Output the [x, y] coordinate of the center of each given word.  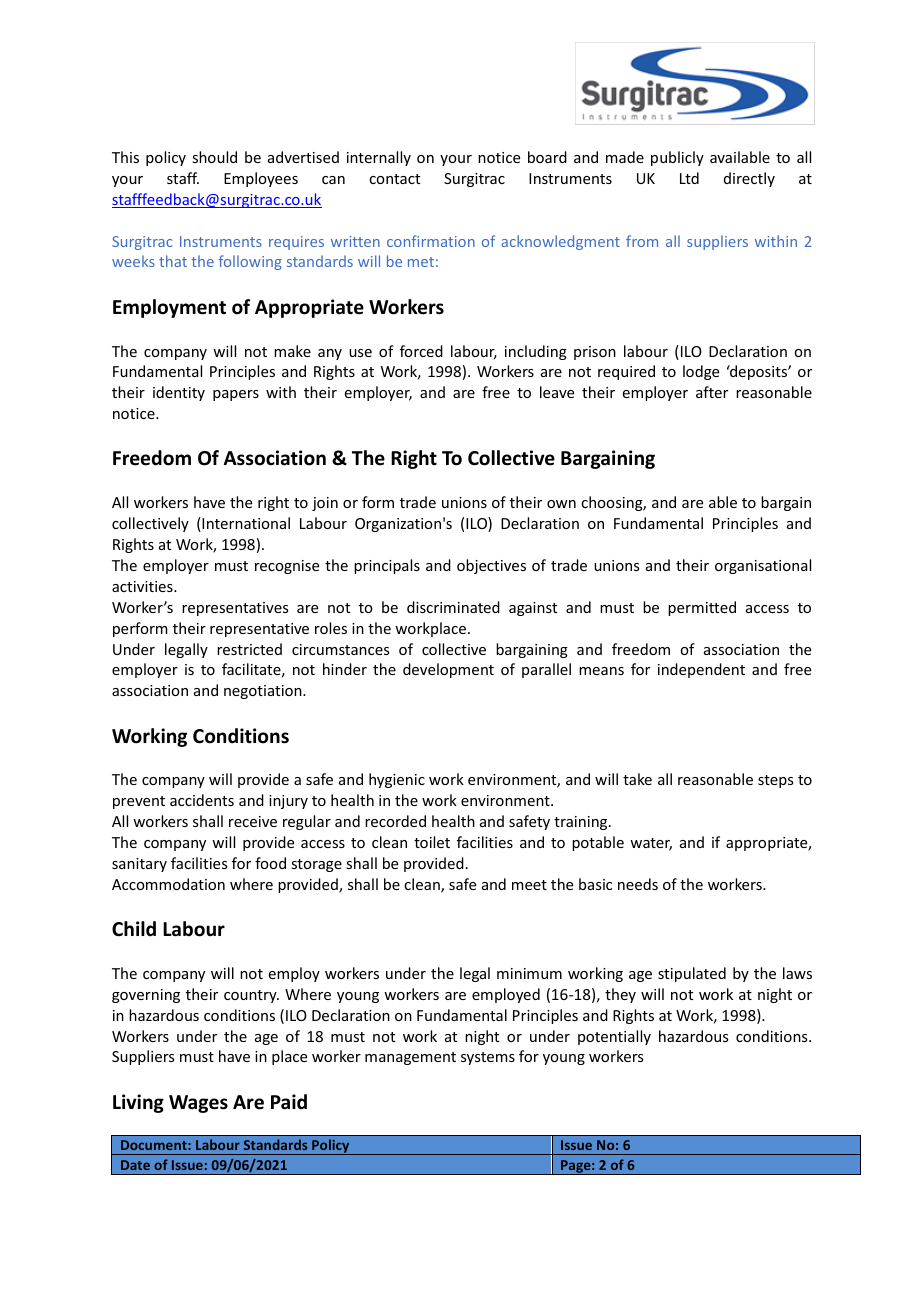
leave [557, 392]
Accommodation [168, 884]
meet [529, 885]
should [214, 157]
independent [701, 670]
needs [638, 884]
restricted [249, 649]
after [712, 392]
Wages [198, 1104]
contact [394, 179]
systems [488, 1058]
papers [236, 395]
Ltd [689, 178]
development [448, 670]
